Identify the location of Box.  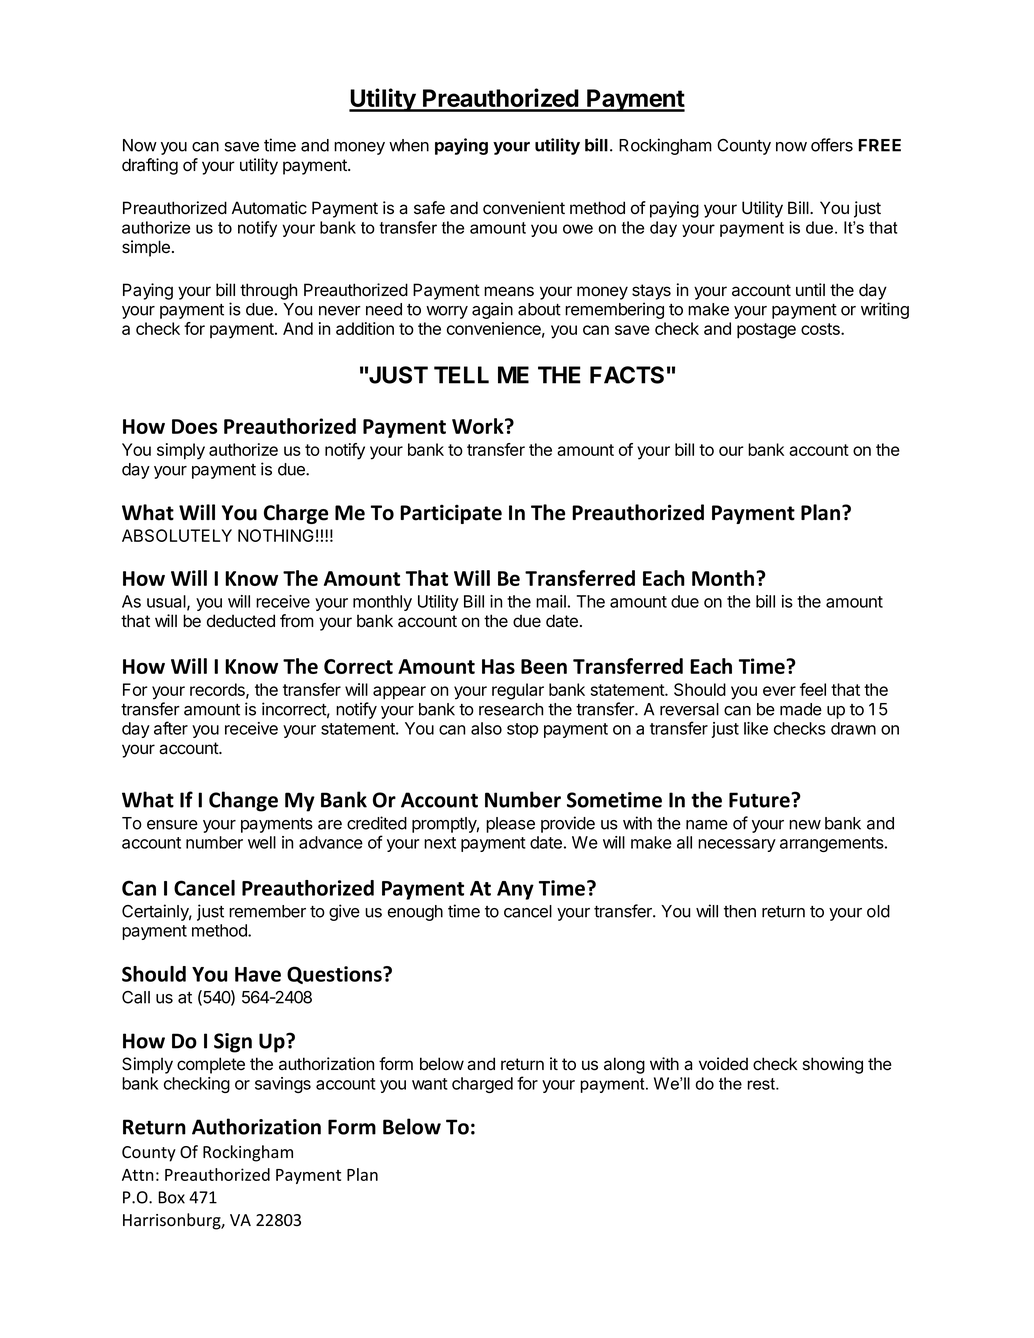
(171, 1197).
